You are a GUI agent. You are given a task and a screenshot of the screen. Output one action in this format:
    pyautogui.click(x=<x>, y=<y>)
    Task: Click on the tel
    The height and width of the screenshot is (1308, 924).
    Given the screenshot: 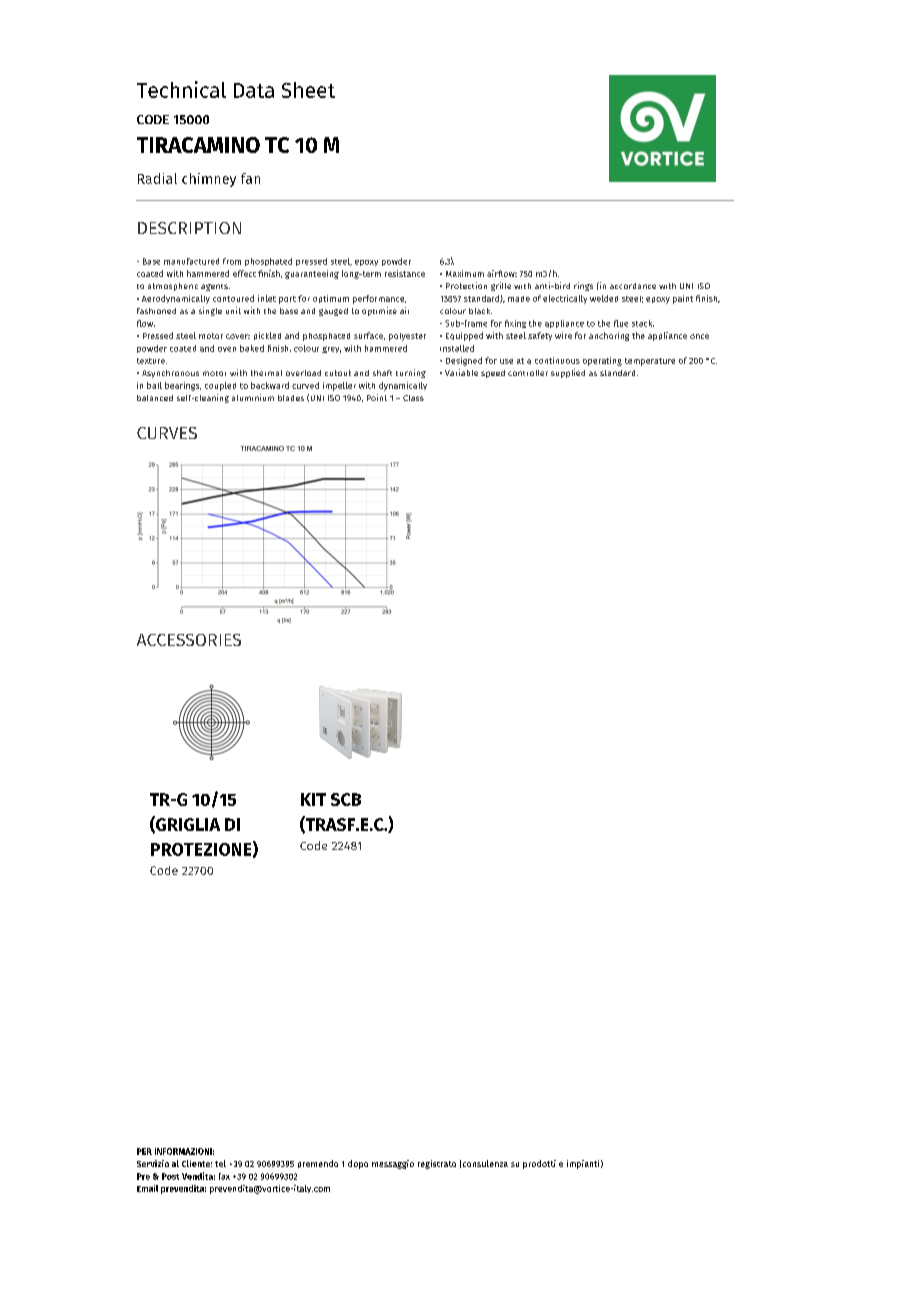 What is the action you would take?
    pyautogui.click(x=220, y=1163)
